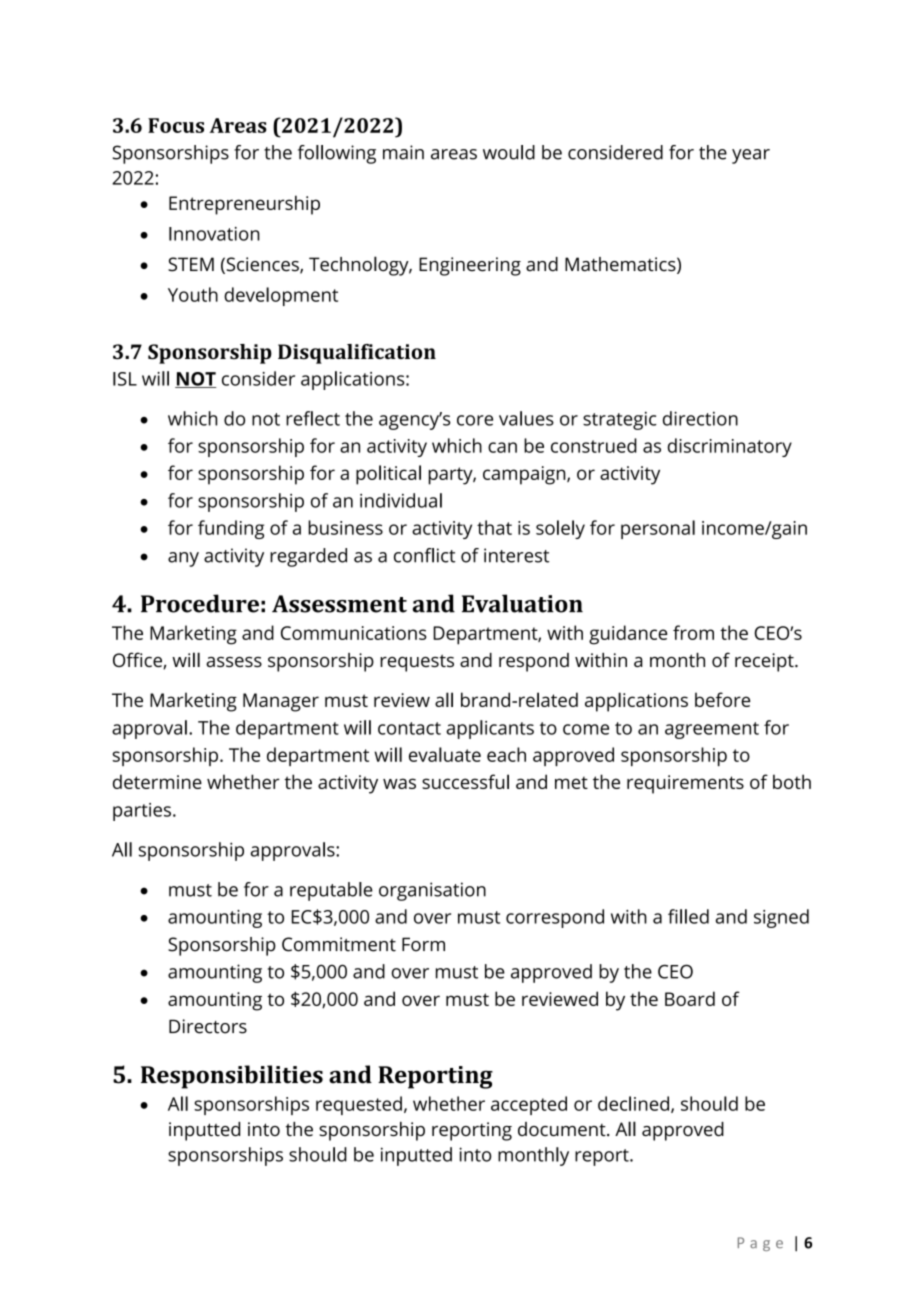  What do you see at coordinates (465, 781) in the screenshot?
I see `successful` at bounding box center [465, 781].
